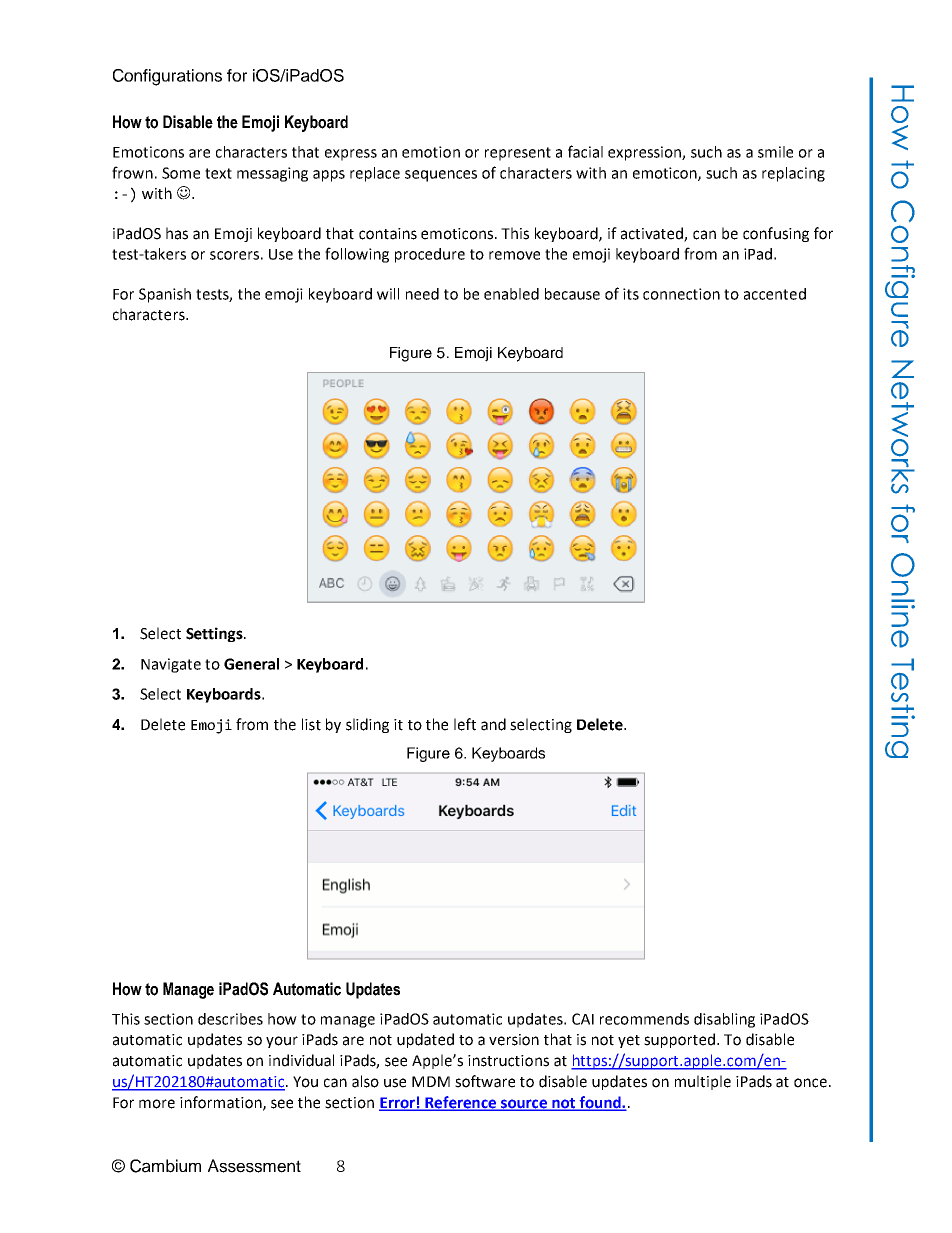 The image size is (952, 1233). Describe the element at coordinates (775, 152) in the screenshot. I see `smile` at that location.
